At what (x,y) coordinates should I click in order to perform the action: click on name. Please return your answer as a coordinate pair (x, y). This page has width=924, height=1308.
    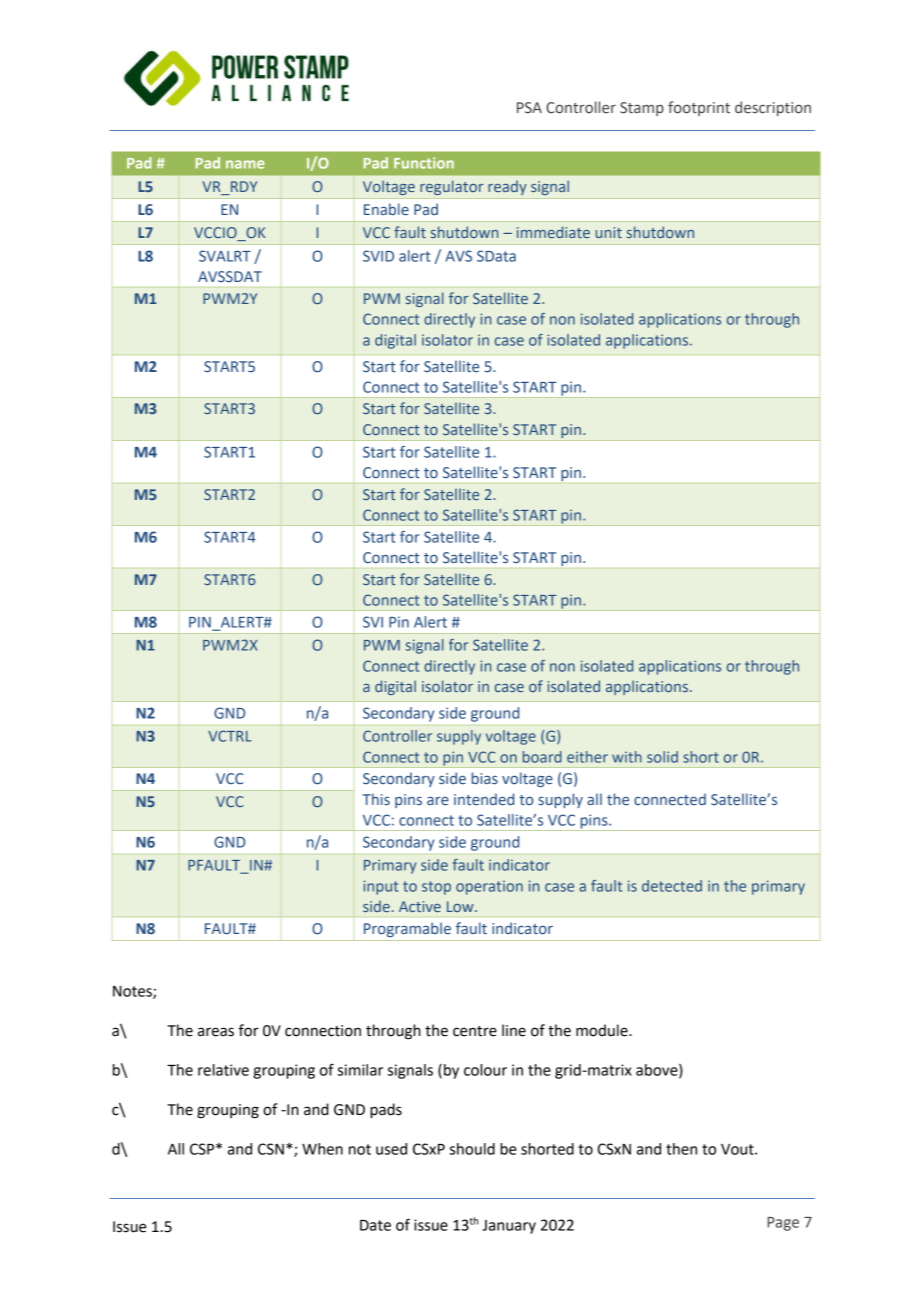
    Looking at the image, I should click on (245, 164).
